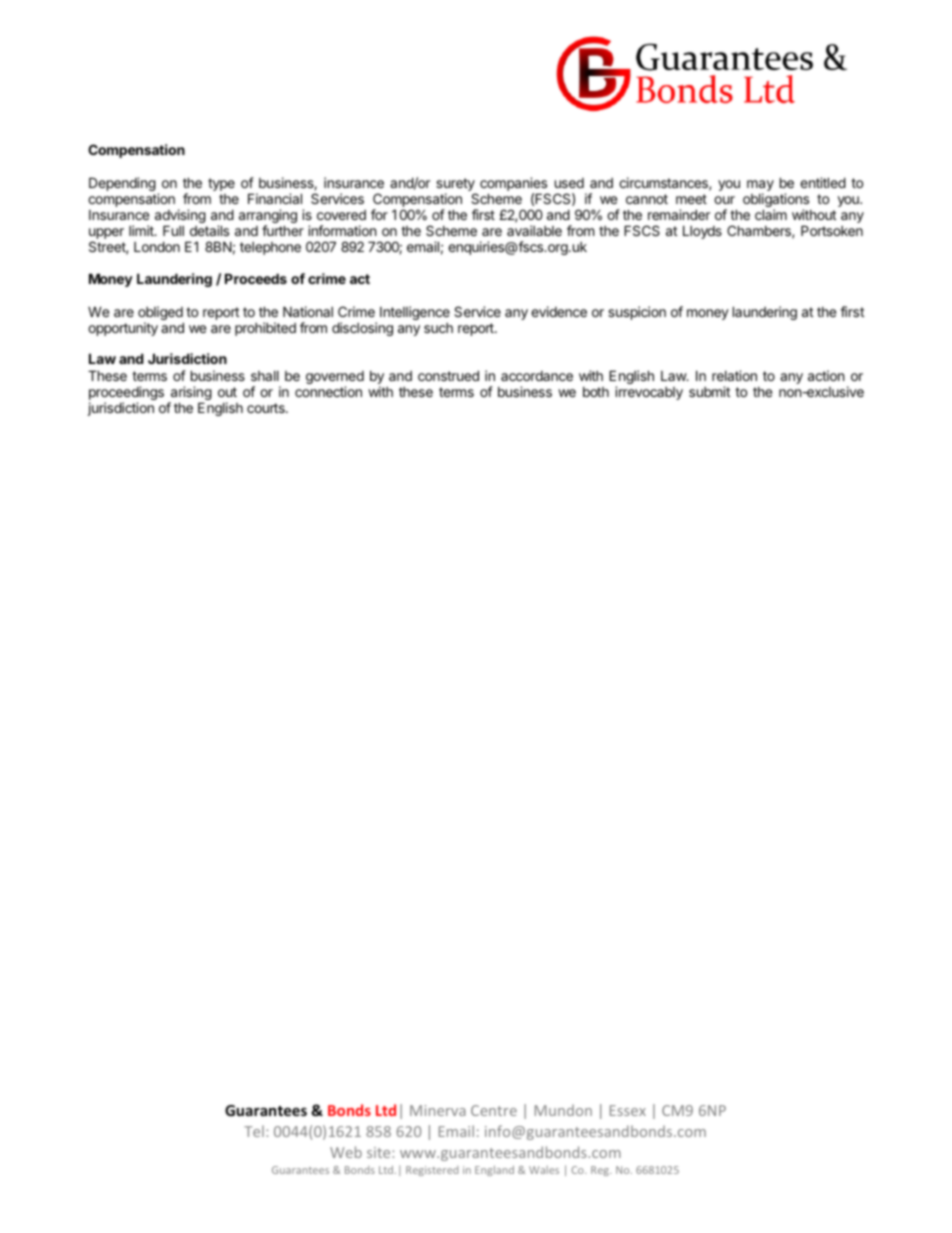  Describe the element at coordinates (346, 1152) in the page. I see `Web` at that location.
